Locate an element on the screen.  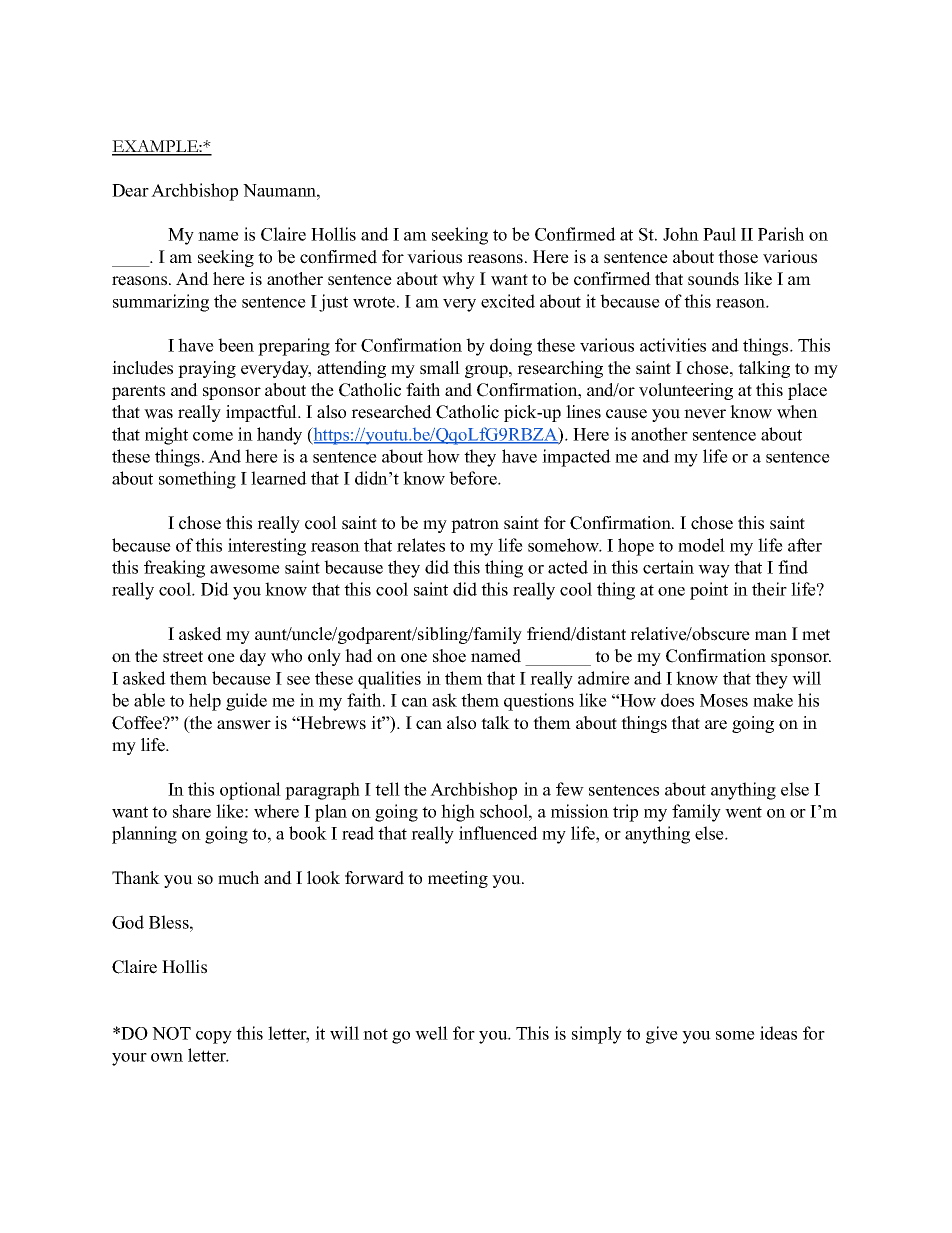
Paul is located at coordinates (719, 234).
